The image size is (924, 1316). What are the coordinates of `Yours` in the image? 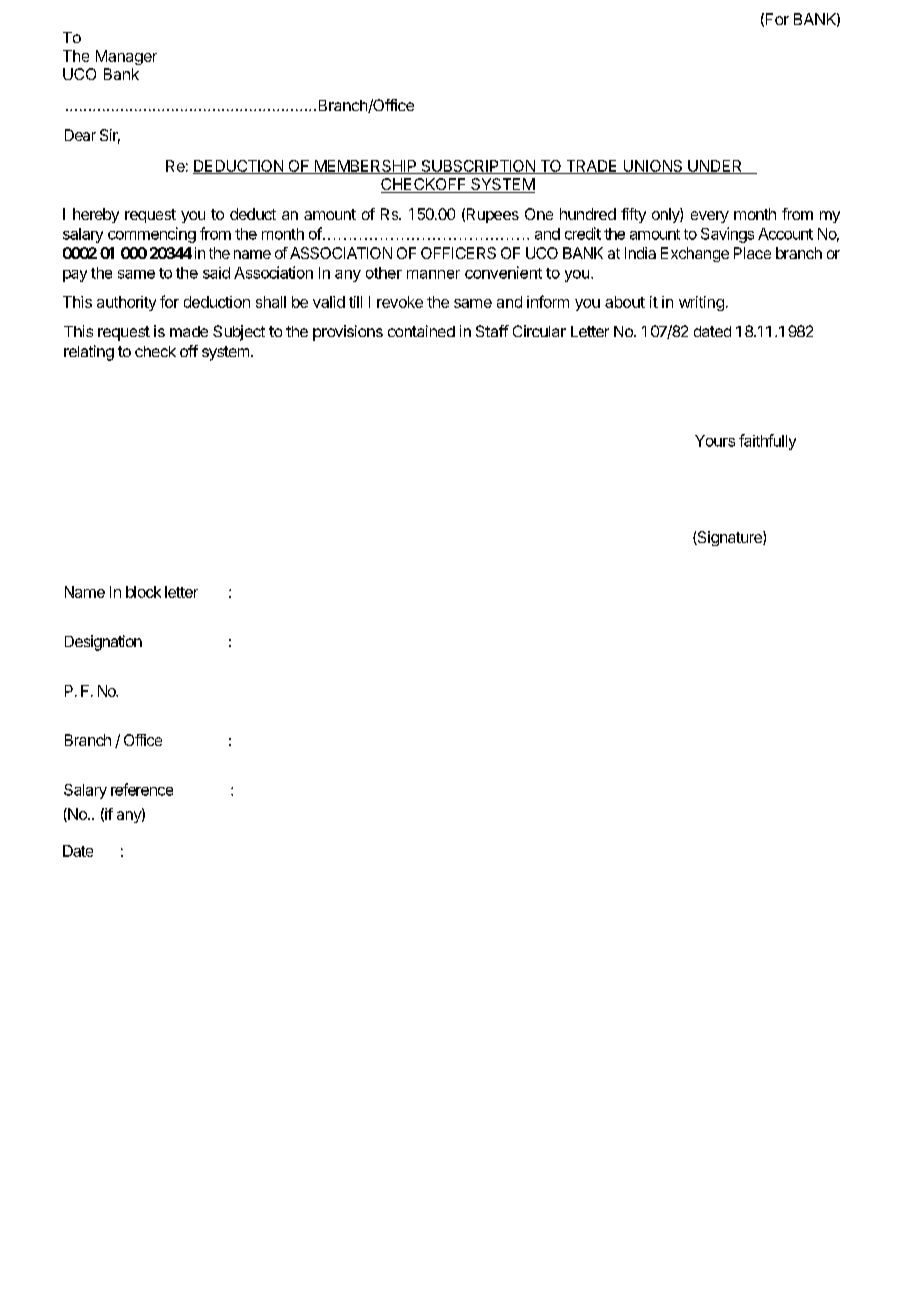 It's located at (715, 441).
